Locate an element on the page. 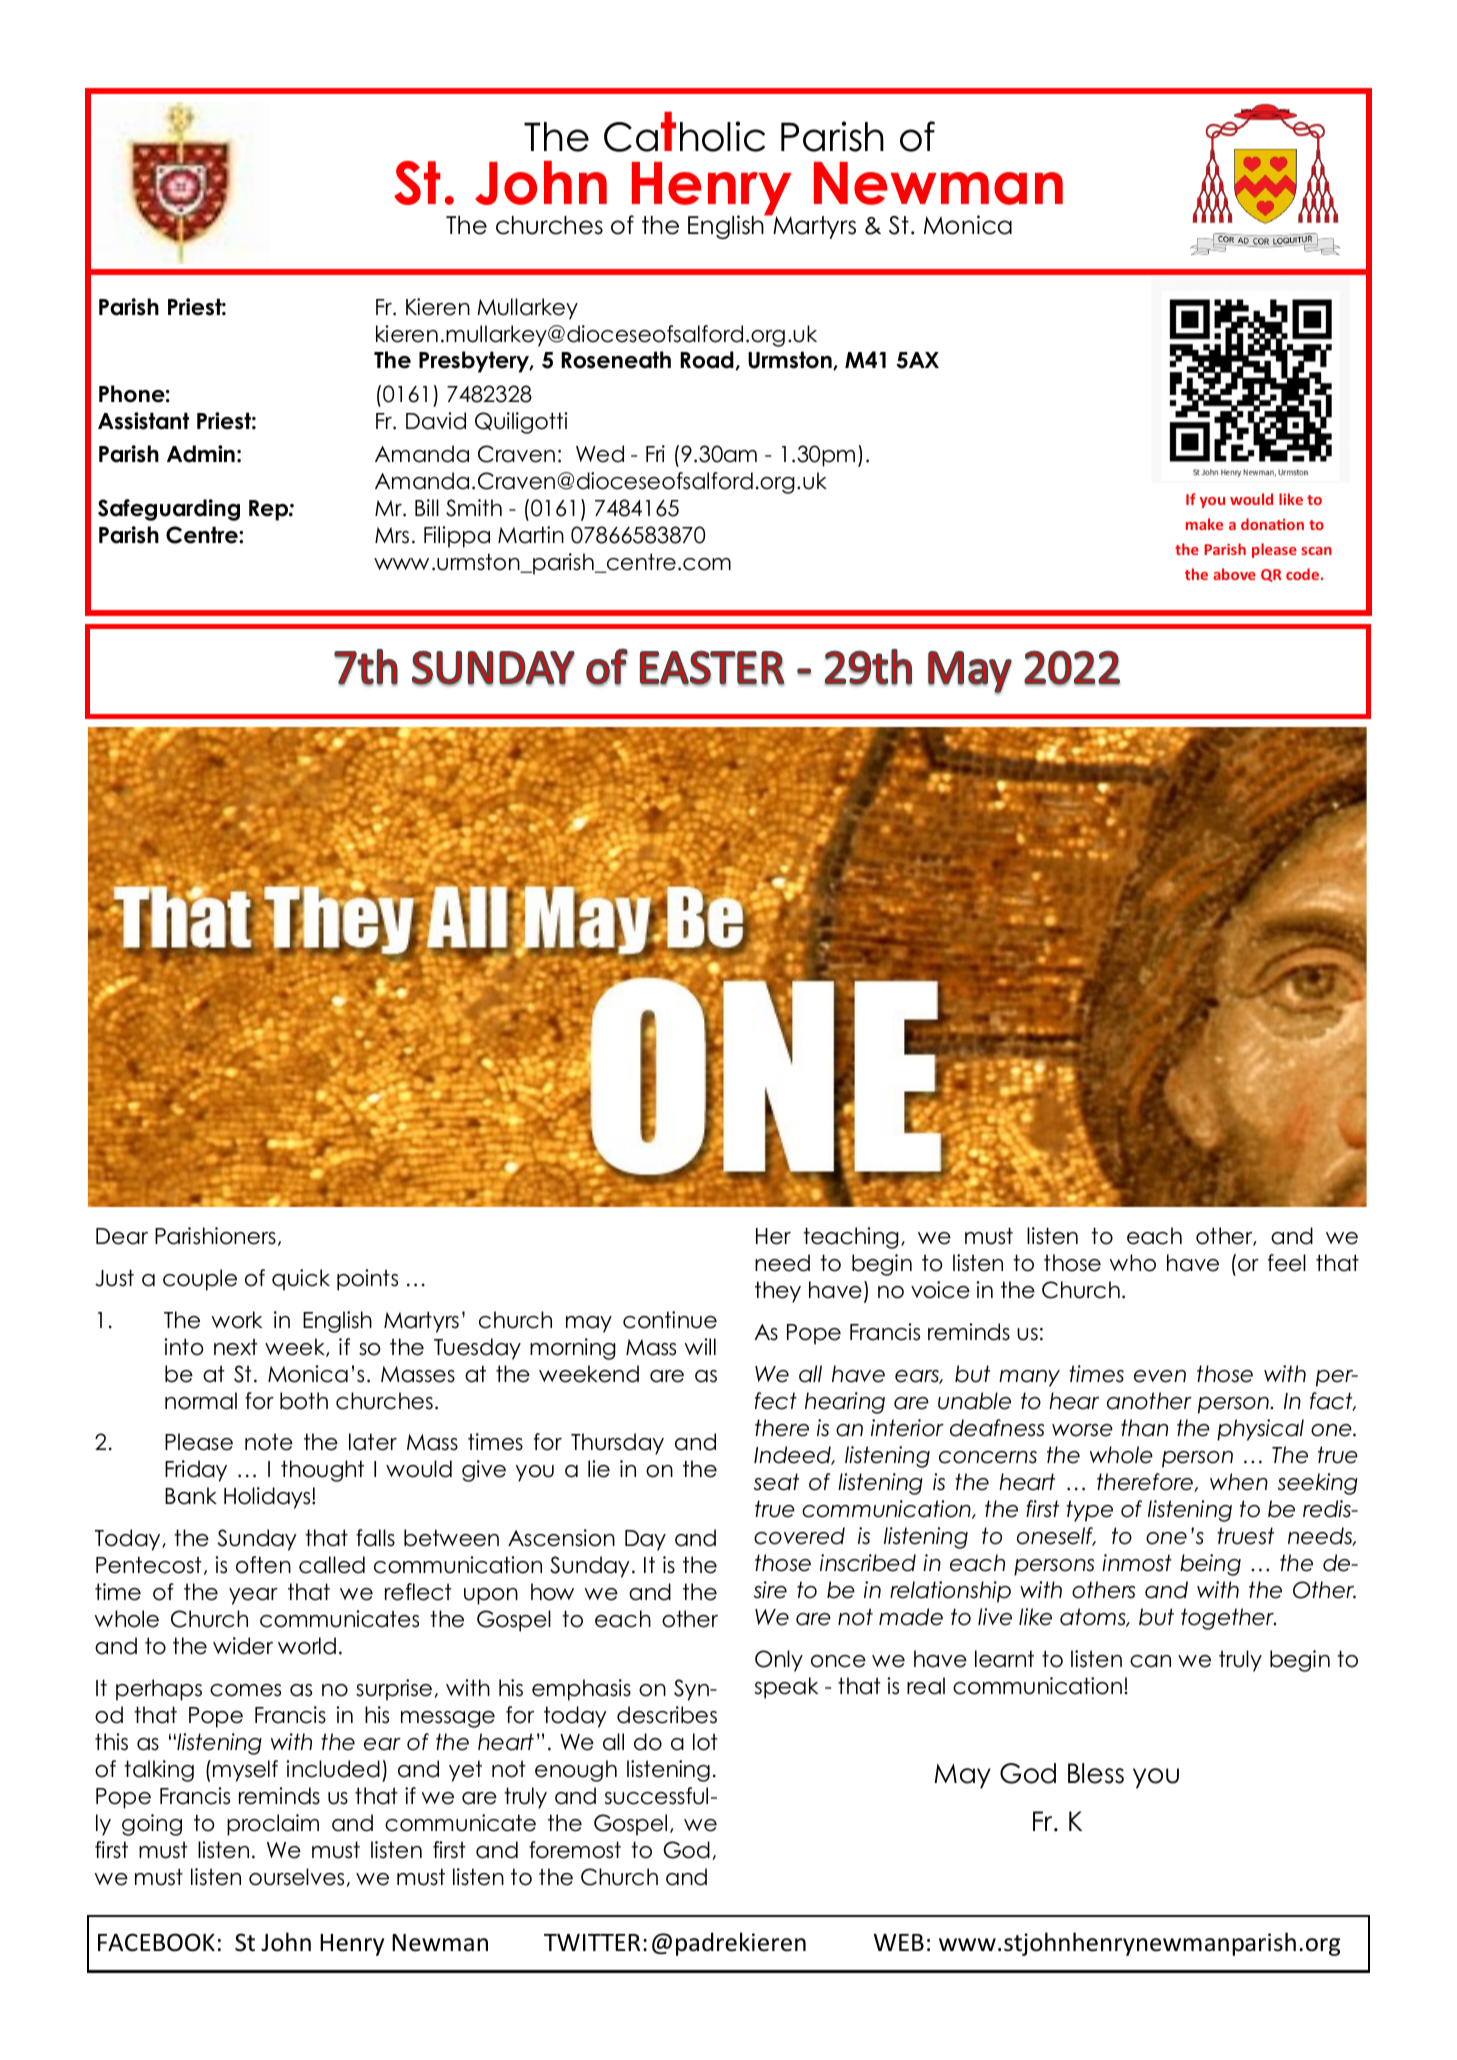 This image has width=1457, height=2060. make is located at coordinates (1204, 524).
